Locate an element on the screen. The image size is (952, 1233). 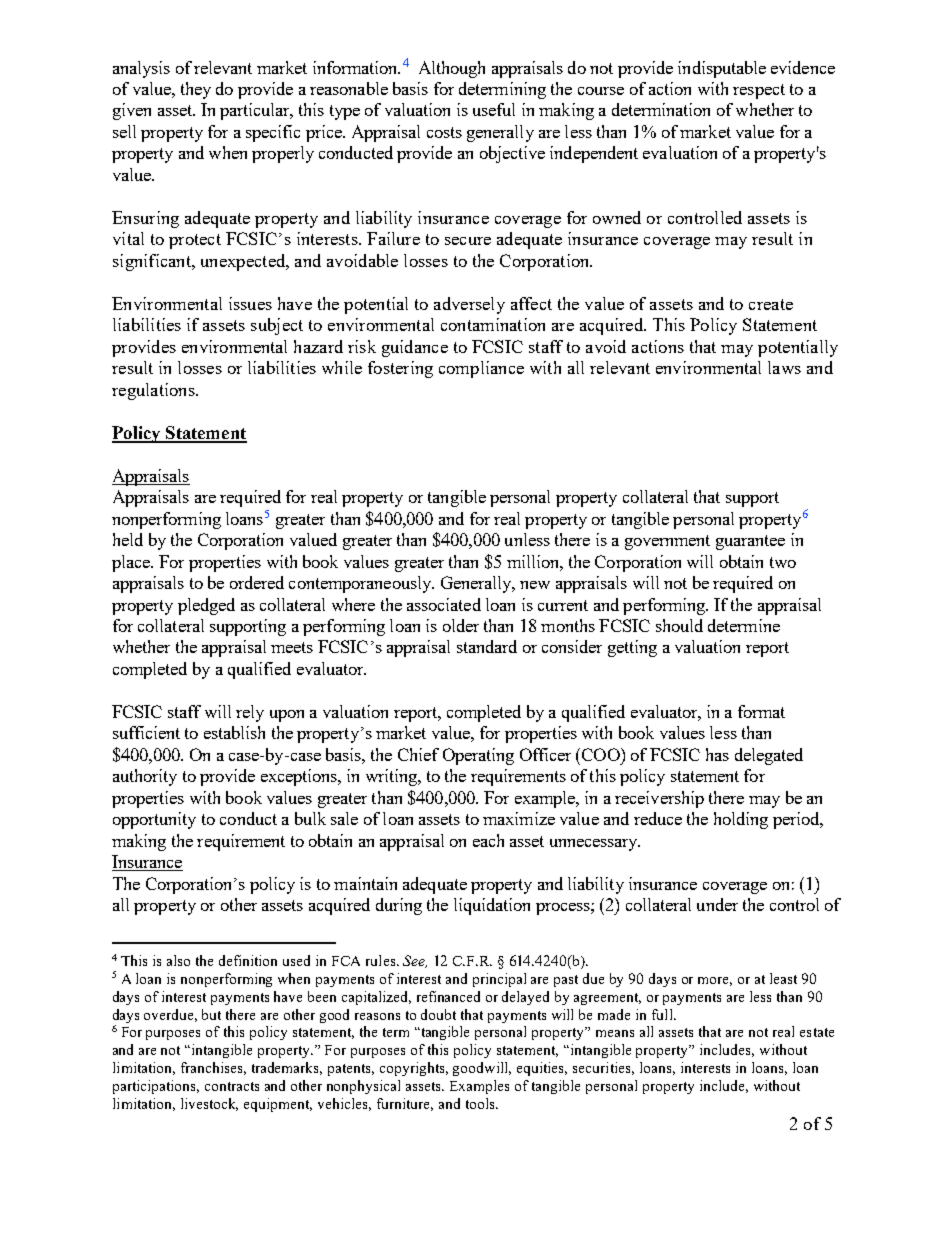
useful is located at coordinates (494, 109).
